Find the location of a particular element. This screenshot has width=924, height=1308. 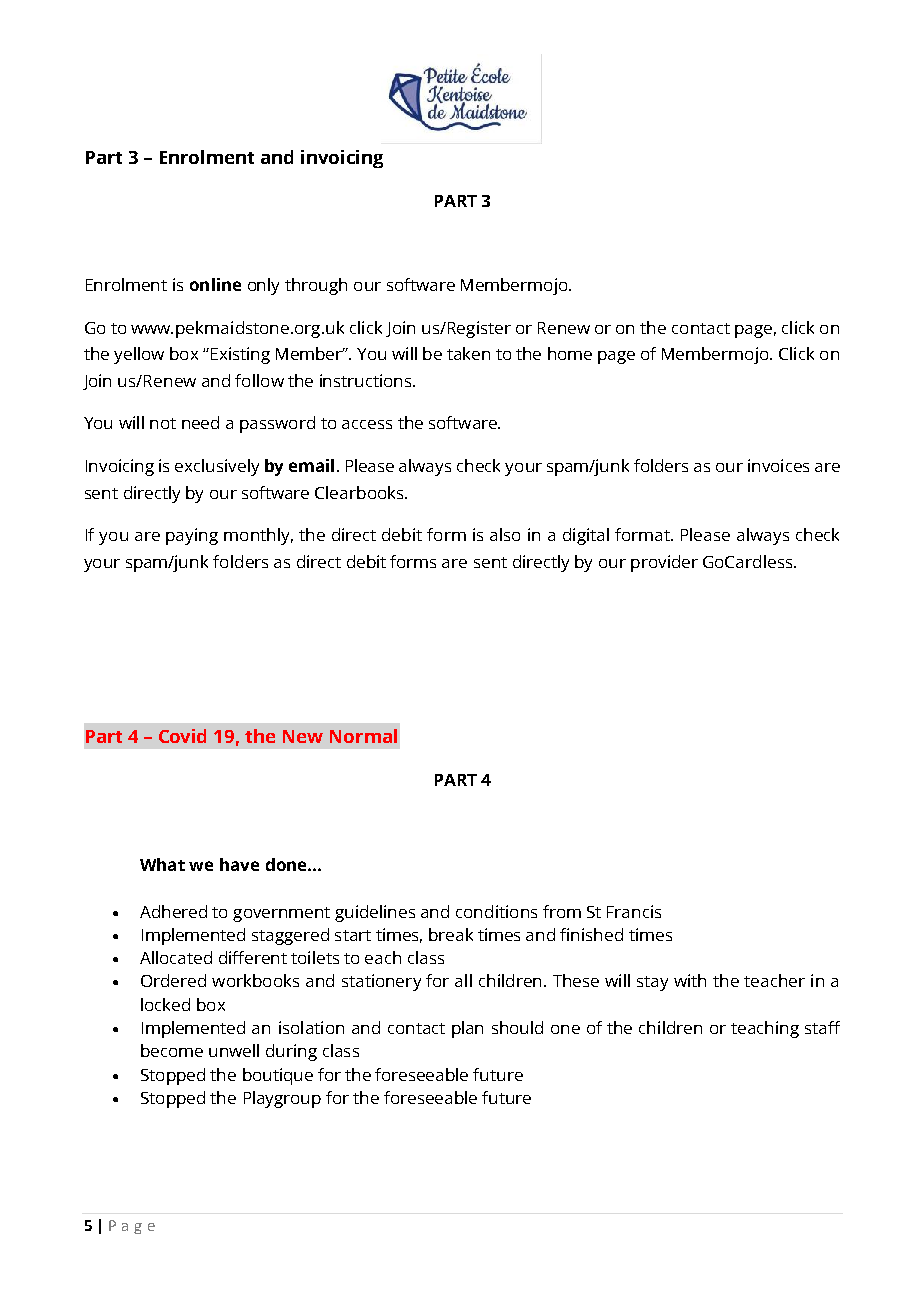

taken is located at coordinates (468, 353).
